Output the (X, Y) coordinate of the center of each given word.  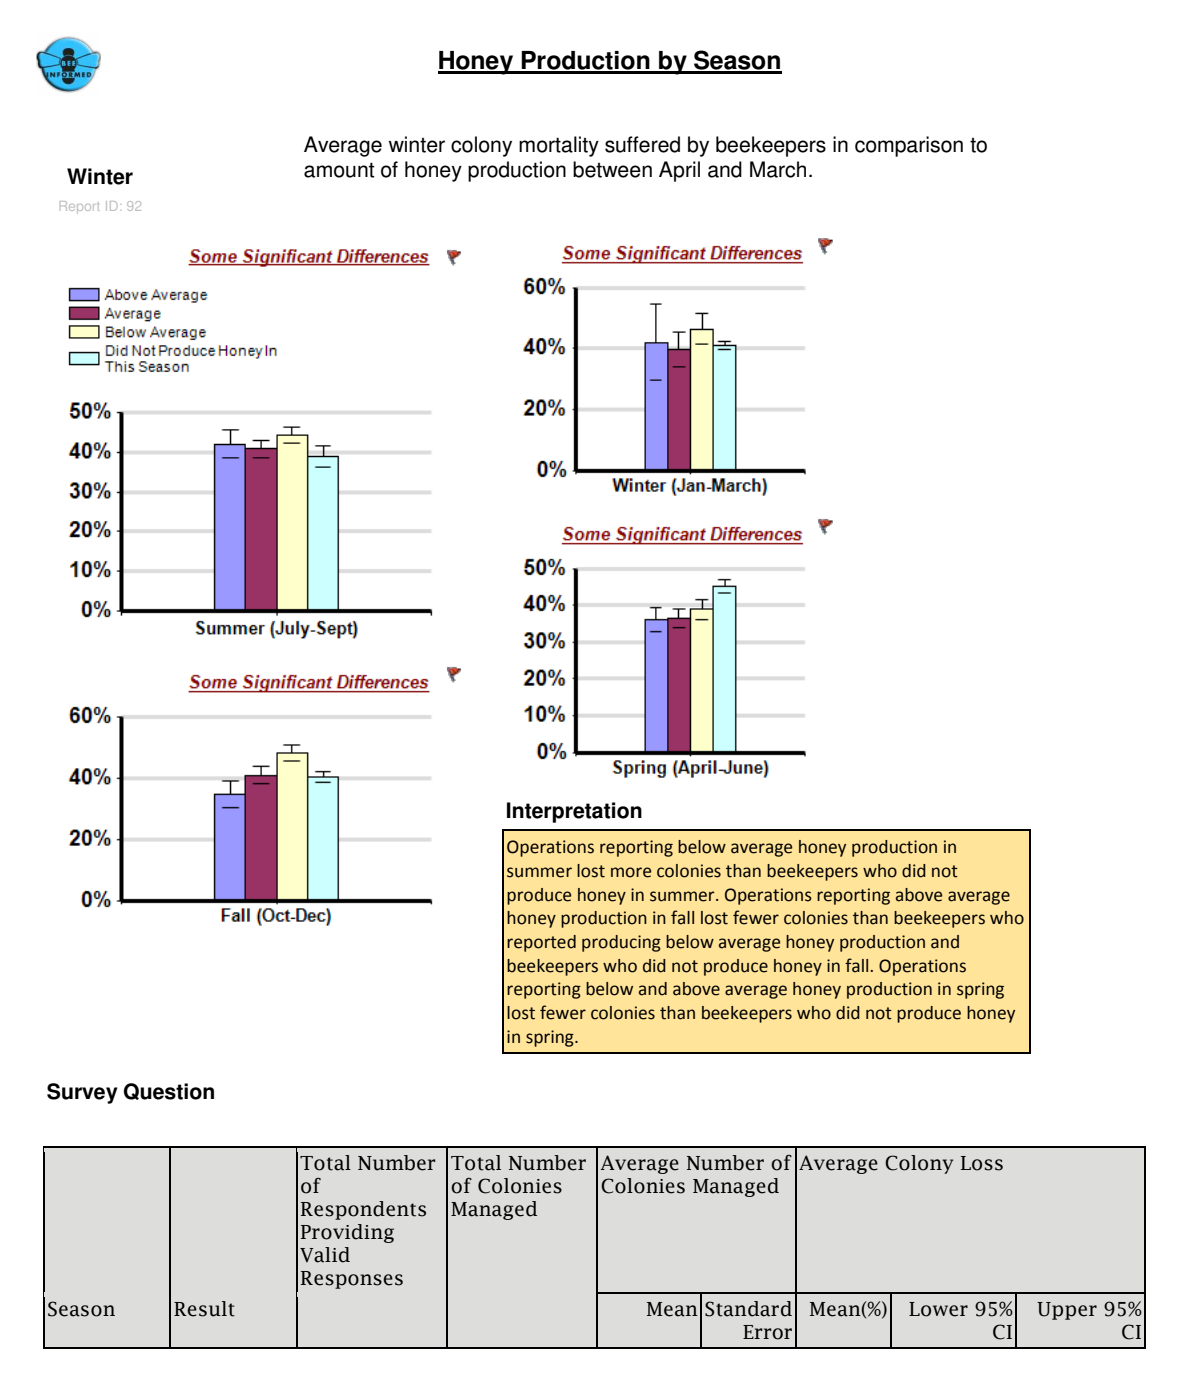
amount (339, 170)
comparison (909, 146)
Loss (982, 1163)
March (778, 169)
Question (168, 1091)
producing (621, 943)
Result (204, 1309)
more (631, 872)
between (612, 169)
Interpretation (574, 812)
